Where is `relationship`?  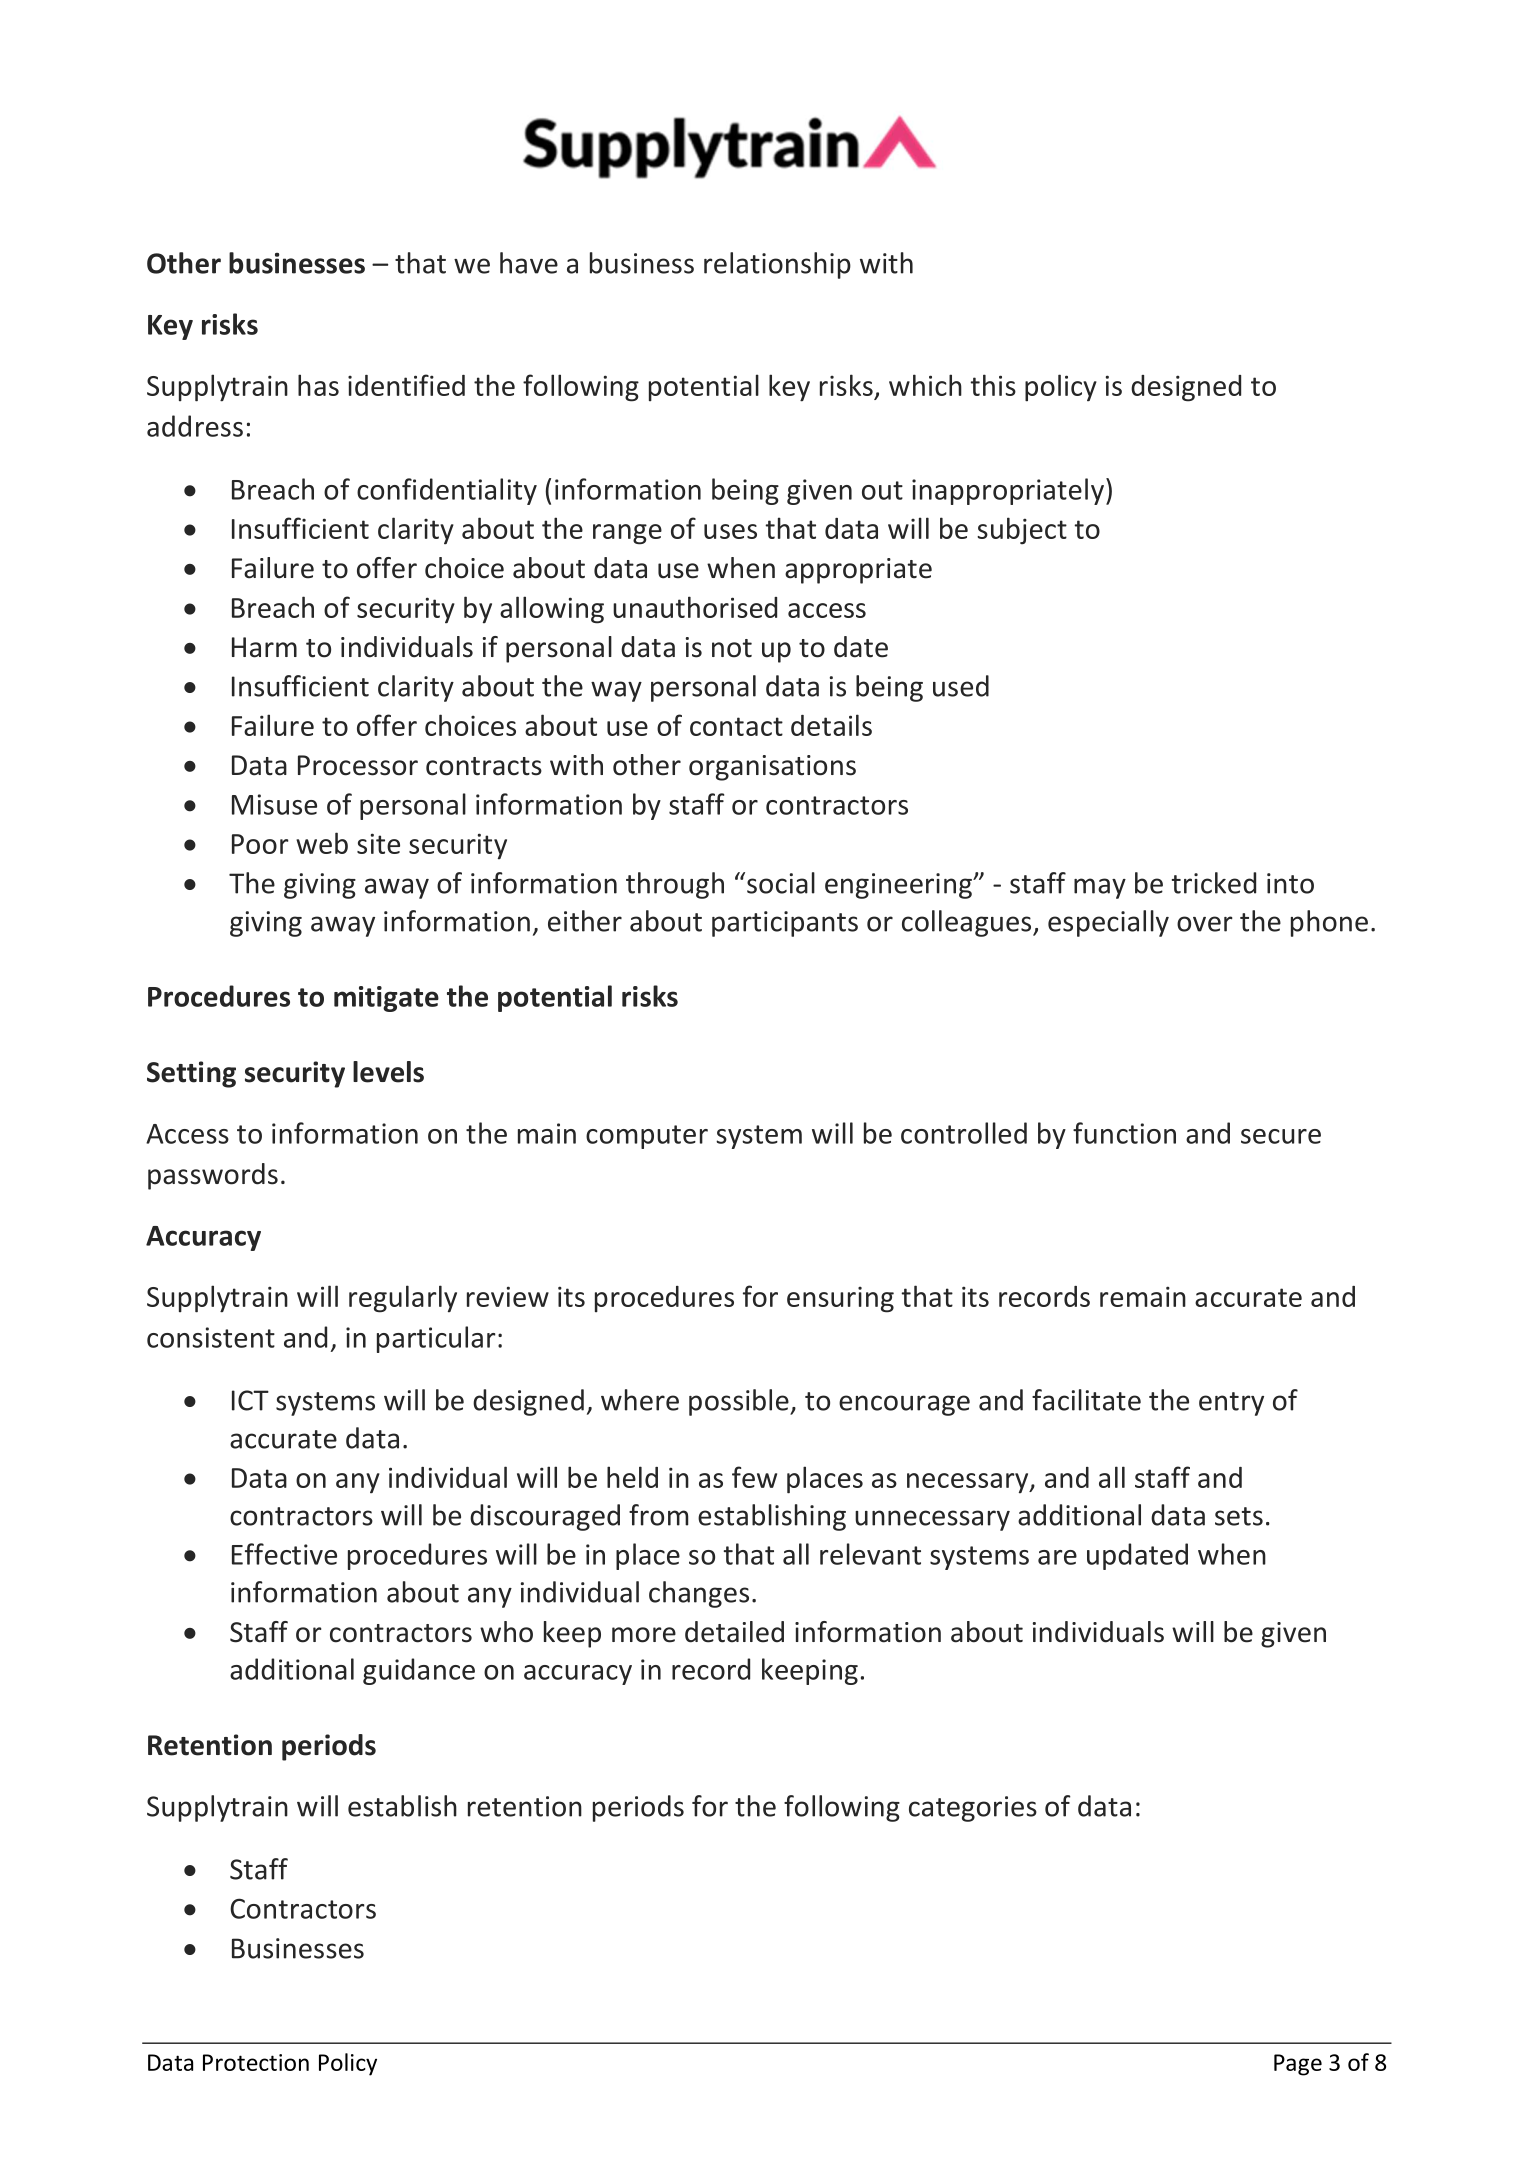
relationship is located at coordinates (777, 265).
